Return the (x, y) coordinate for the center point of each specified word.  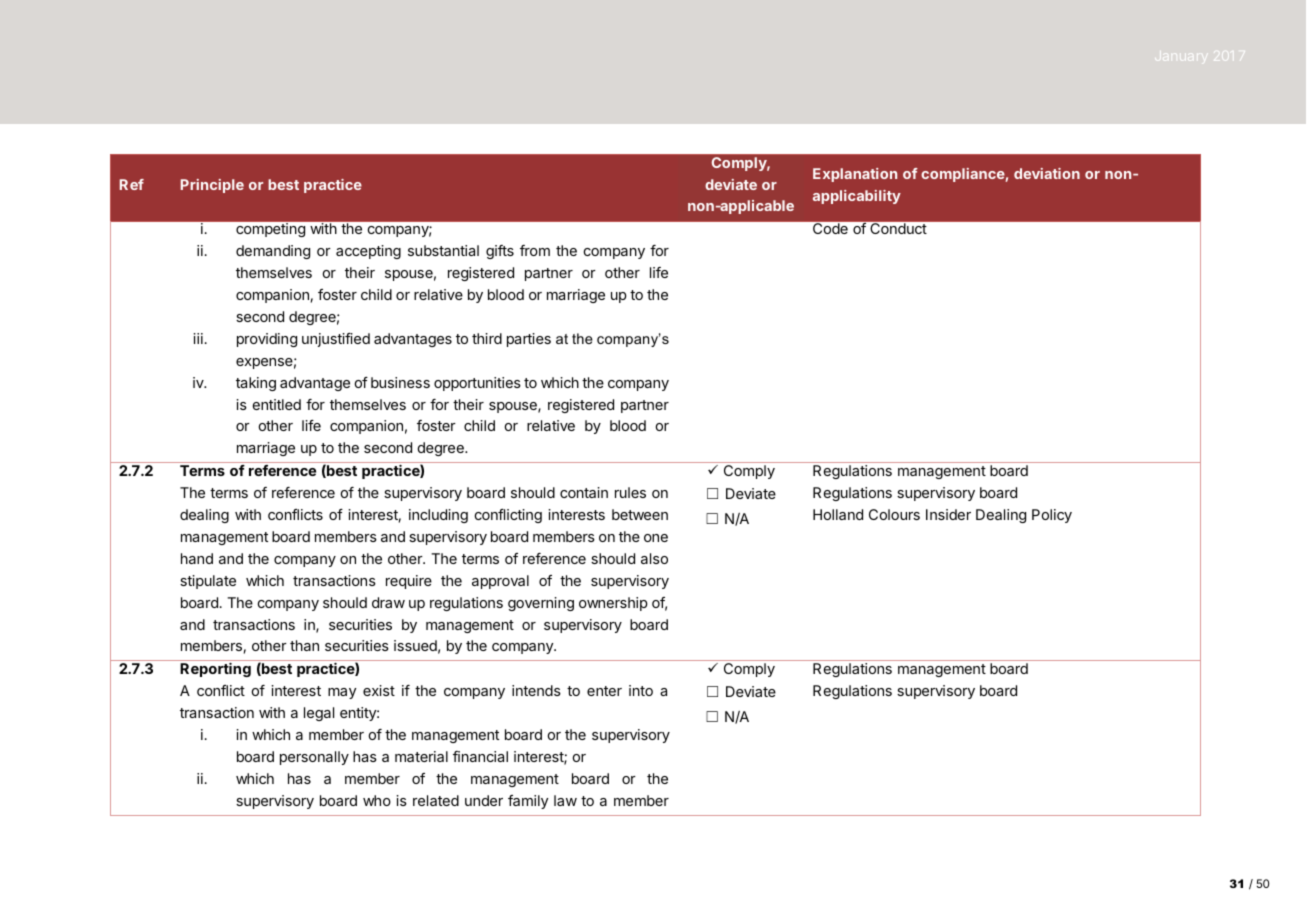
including (438, 516)
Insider (948, 514)
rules (630, 492)
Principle (212, 186)
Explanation (855, 175)
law (565, 800)
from (535, 250)
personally (314, 758)
